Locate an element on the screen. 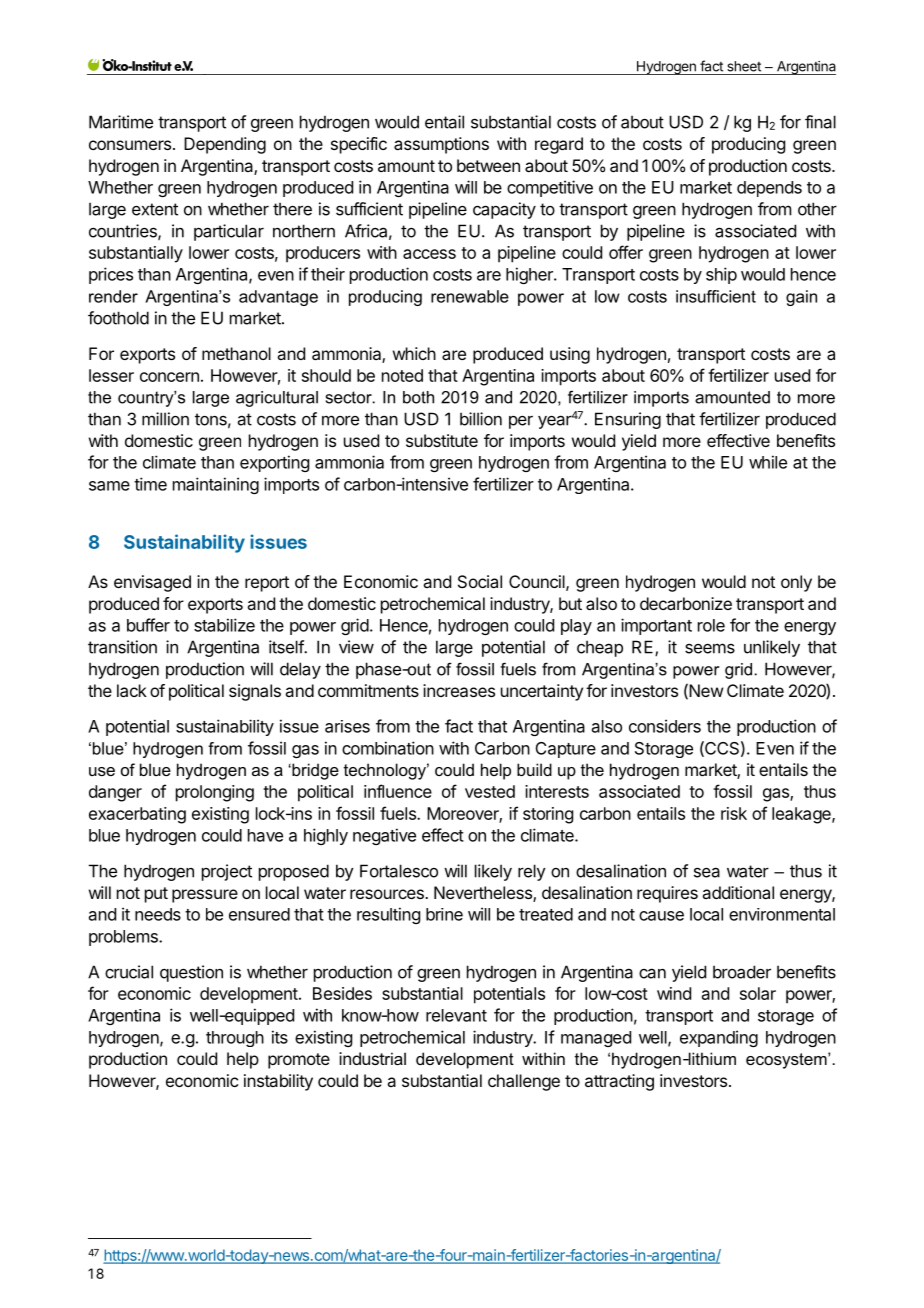 This screenshot has height=1308, width=924. prolonging is located at coordinates (215, 793).
